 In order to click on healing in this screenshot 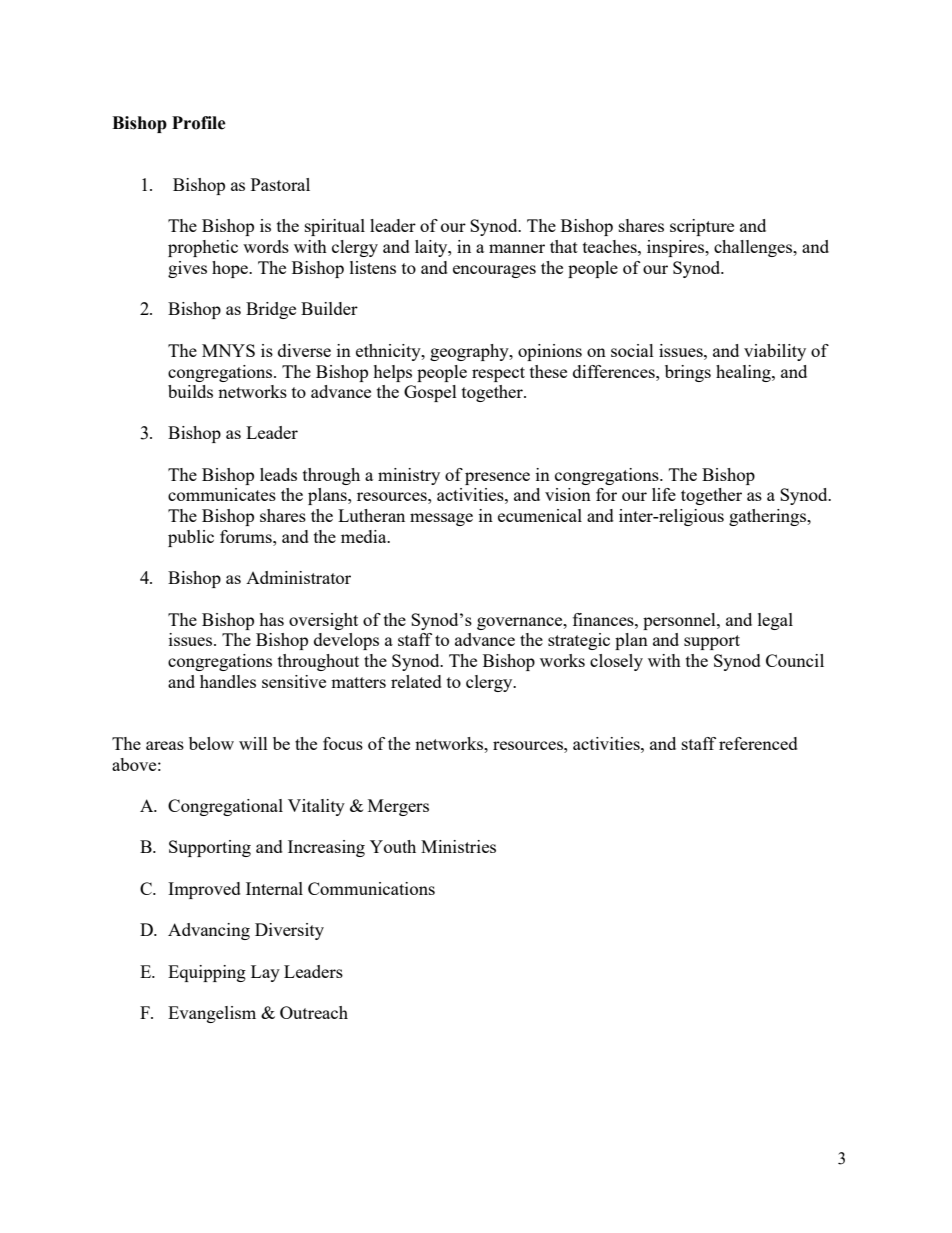, I will do `click(744, 373)`.
